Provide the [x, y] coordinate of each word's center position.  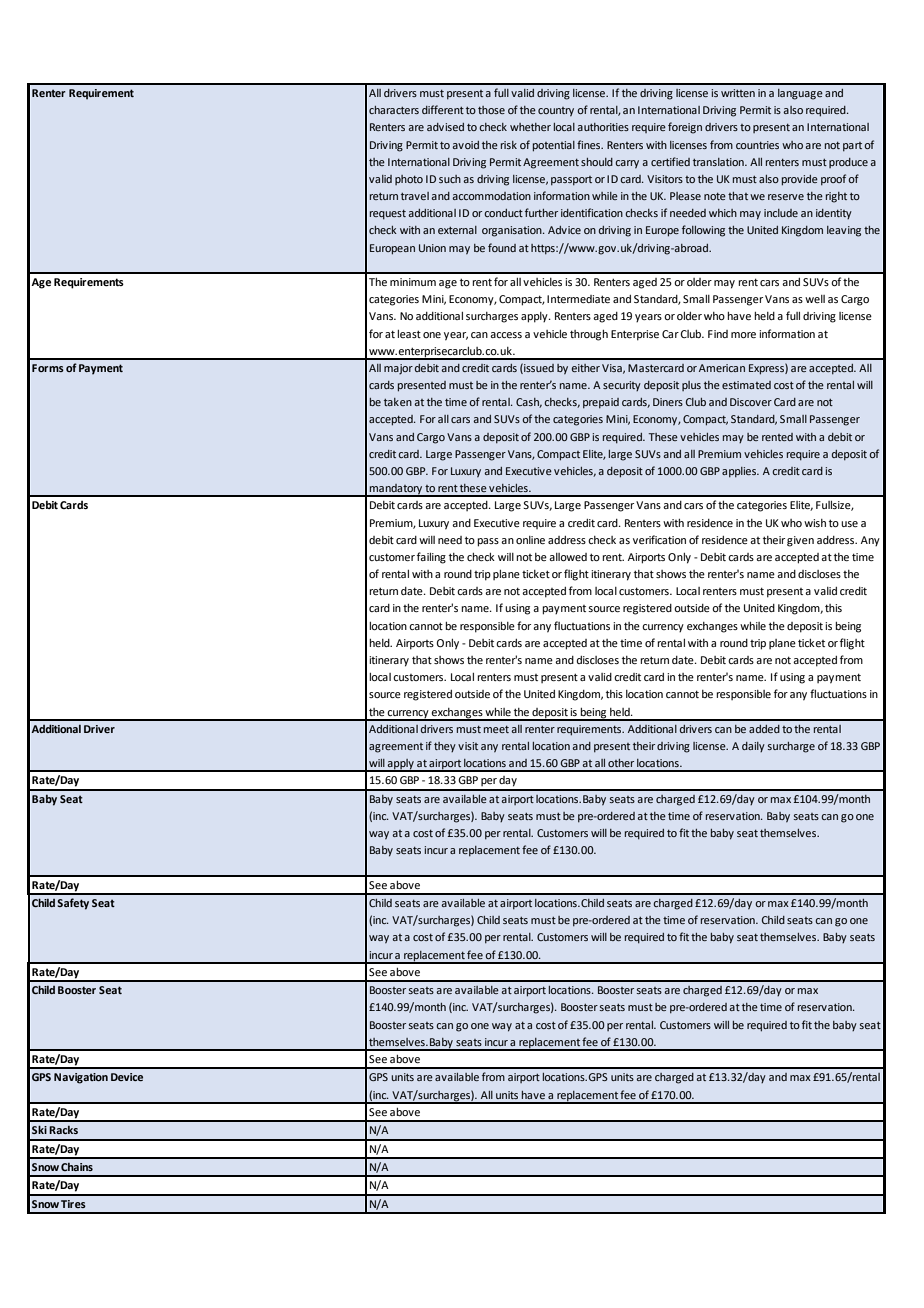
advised [445, 127]
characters [394, 110]
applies [740, 472]
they [445, 747]
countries [757, 145]
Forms [48, 368]
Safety [73, 904]
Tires [73, 1204]
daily [753, 747]
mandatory [396, 490]
